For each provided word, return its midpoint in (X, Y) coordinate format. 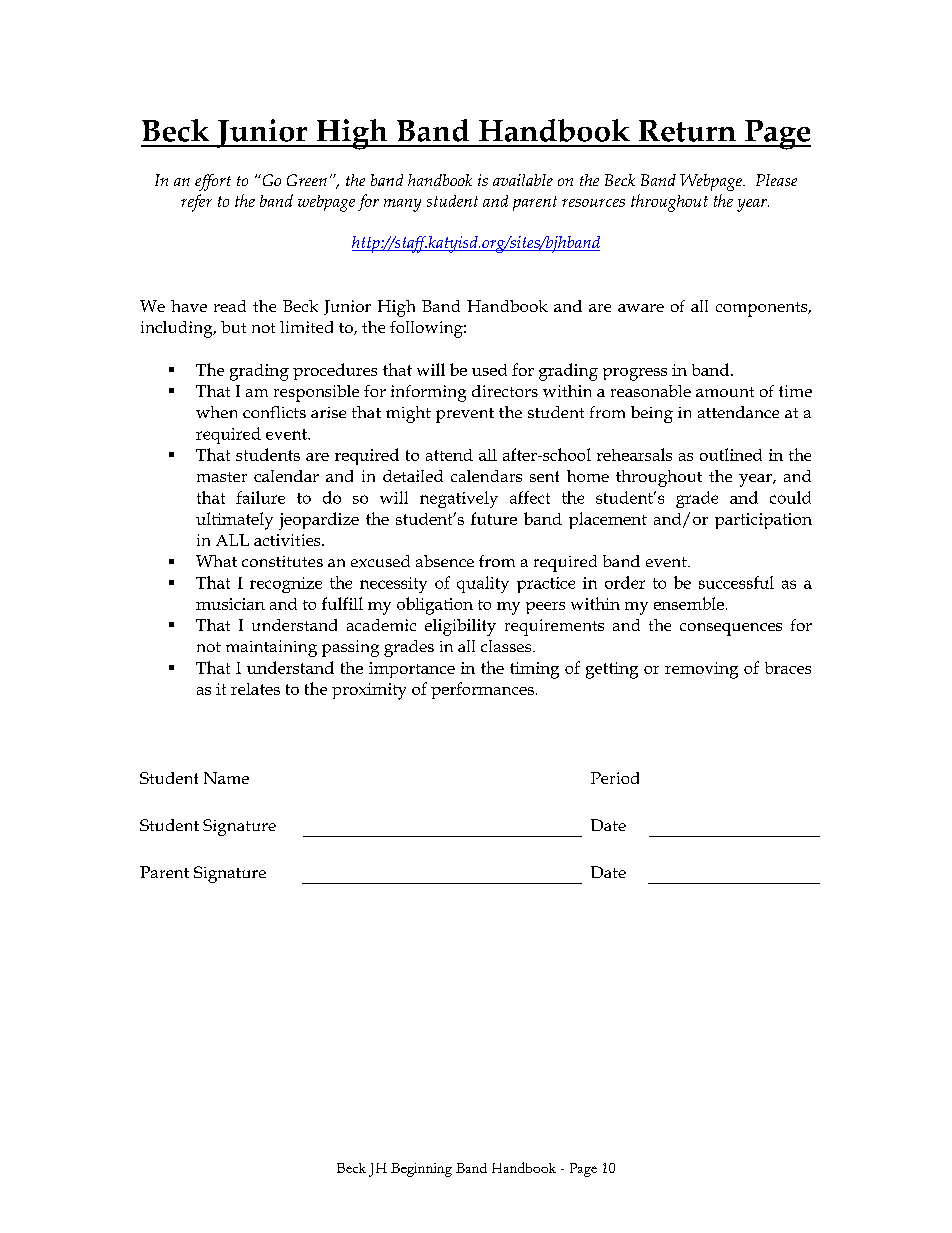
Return (687, 131)
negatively (459, 499)
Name (226, 778)
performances (482, 690)
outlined (731, 454)
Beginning (421, 1170)
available (523, 180)
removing (701, 670)
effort (213, 182)
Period (615, 778)
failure (260, 497)
